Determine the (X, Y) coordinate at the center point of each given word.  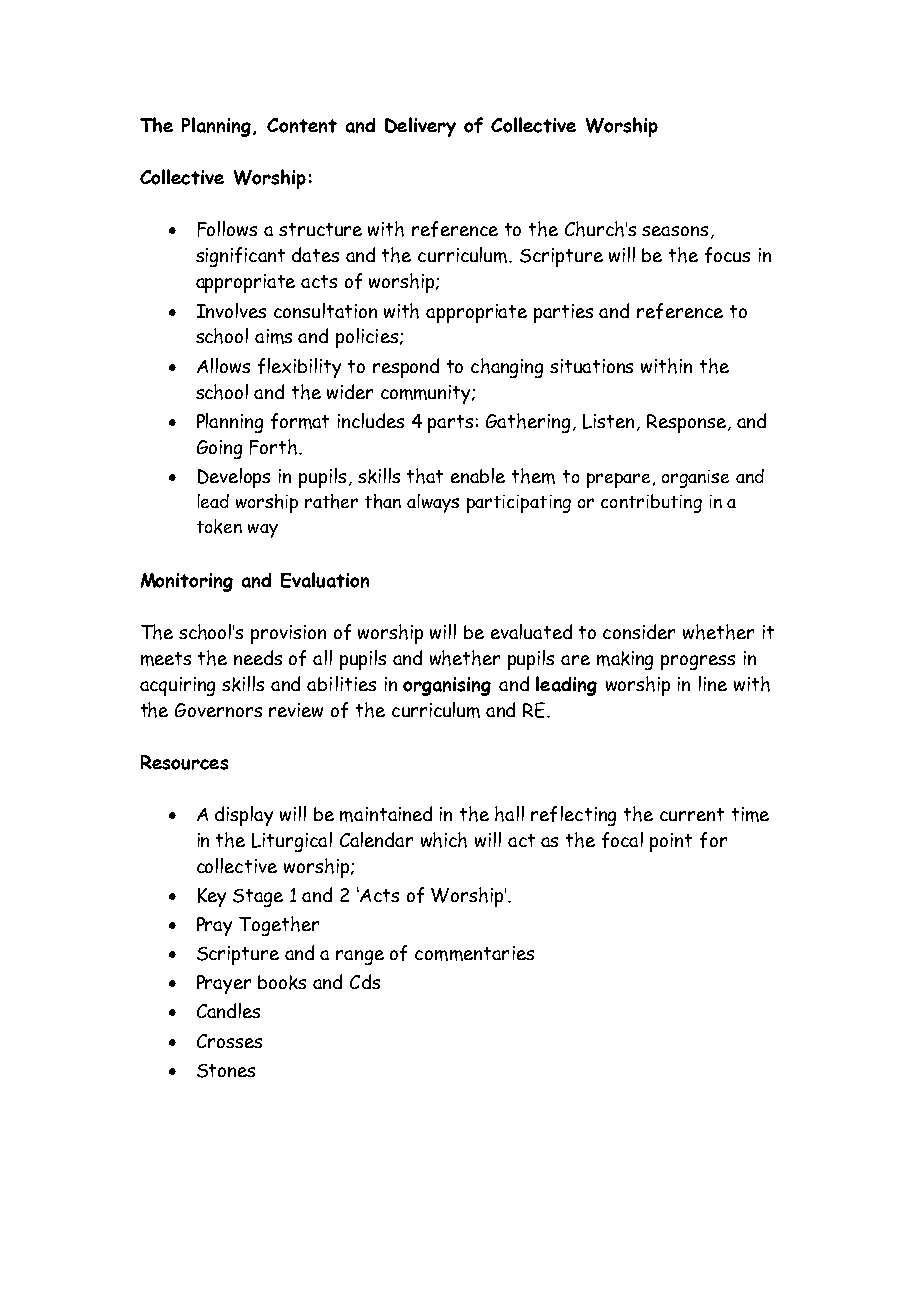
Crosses (229, 1041)
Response (686, 423)
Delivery (420, 127)
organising (447, 686)
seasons (675, 231)
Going (219, 449)
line (713, 683)
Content (302, 125)
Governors (218, 710)
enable (478, 475)
